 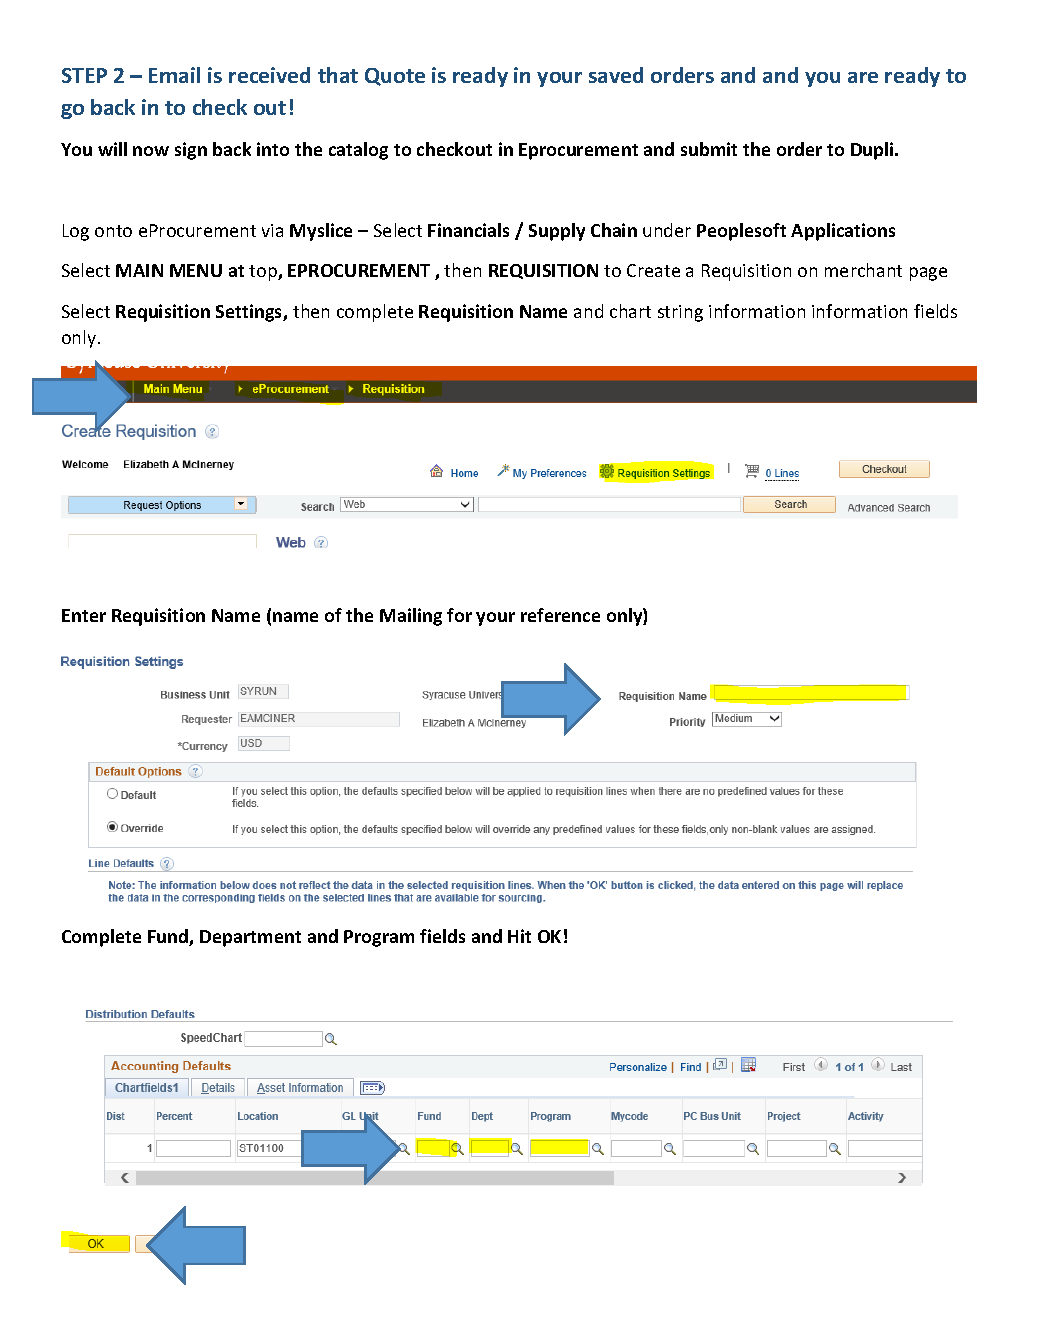 What do you see at coordinates (84, 615) in the page?
I see `Enter` at bounding box center [84, 615].
